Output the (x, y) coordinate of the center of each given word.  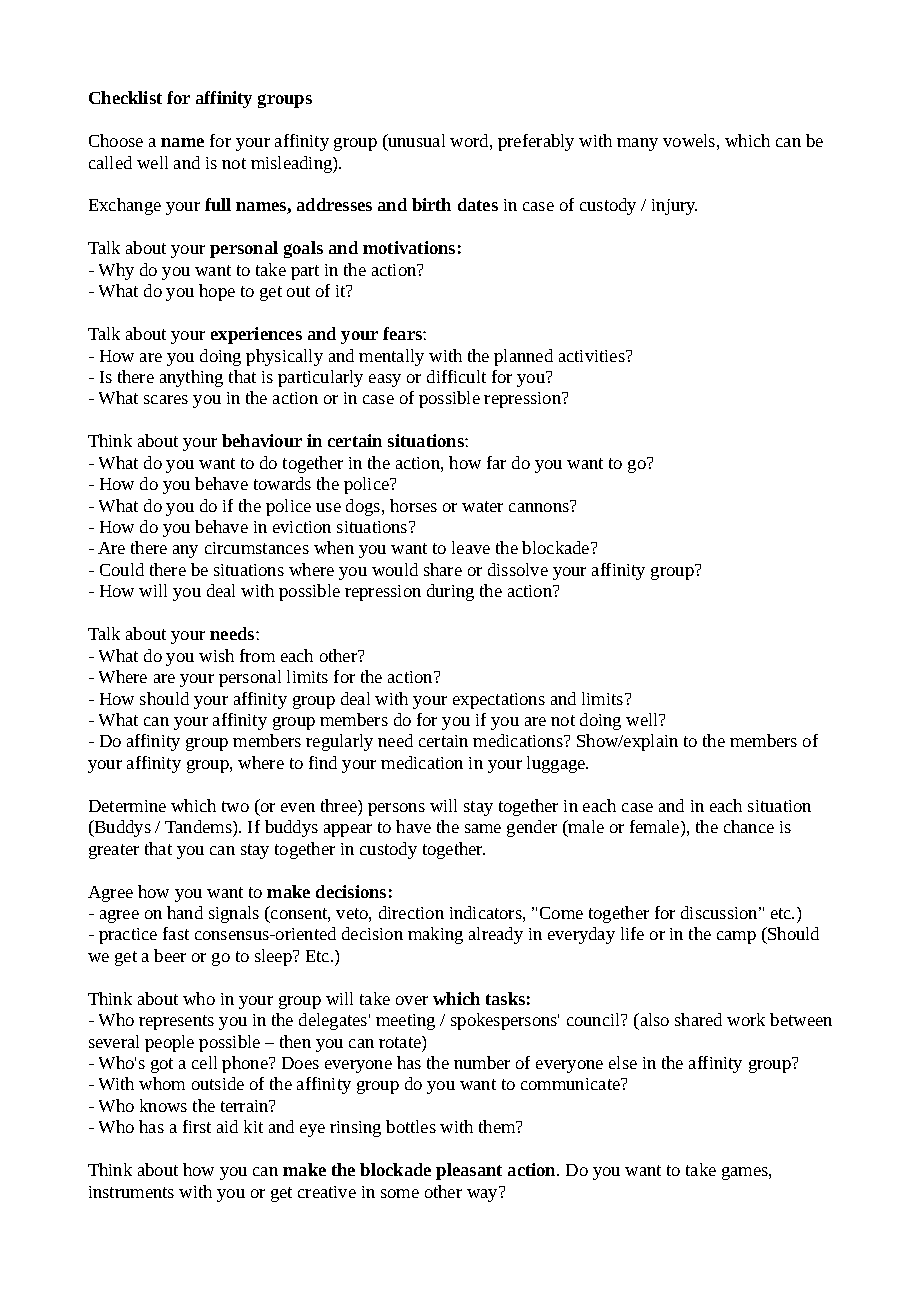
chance (749, 826)
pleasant (469, 1171)
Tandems (199, 826)
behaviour (262, 440)
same (483, 828)
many (637, 144)
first (197, 1126)
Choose (116, 140)
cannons (540, 506)
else (623, 1062)
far (496, 462)
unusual (415, 142)
